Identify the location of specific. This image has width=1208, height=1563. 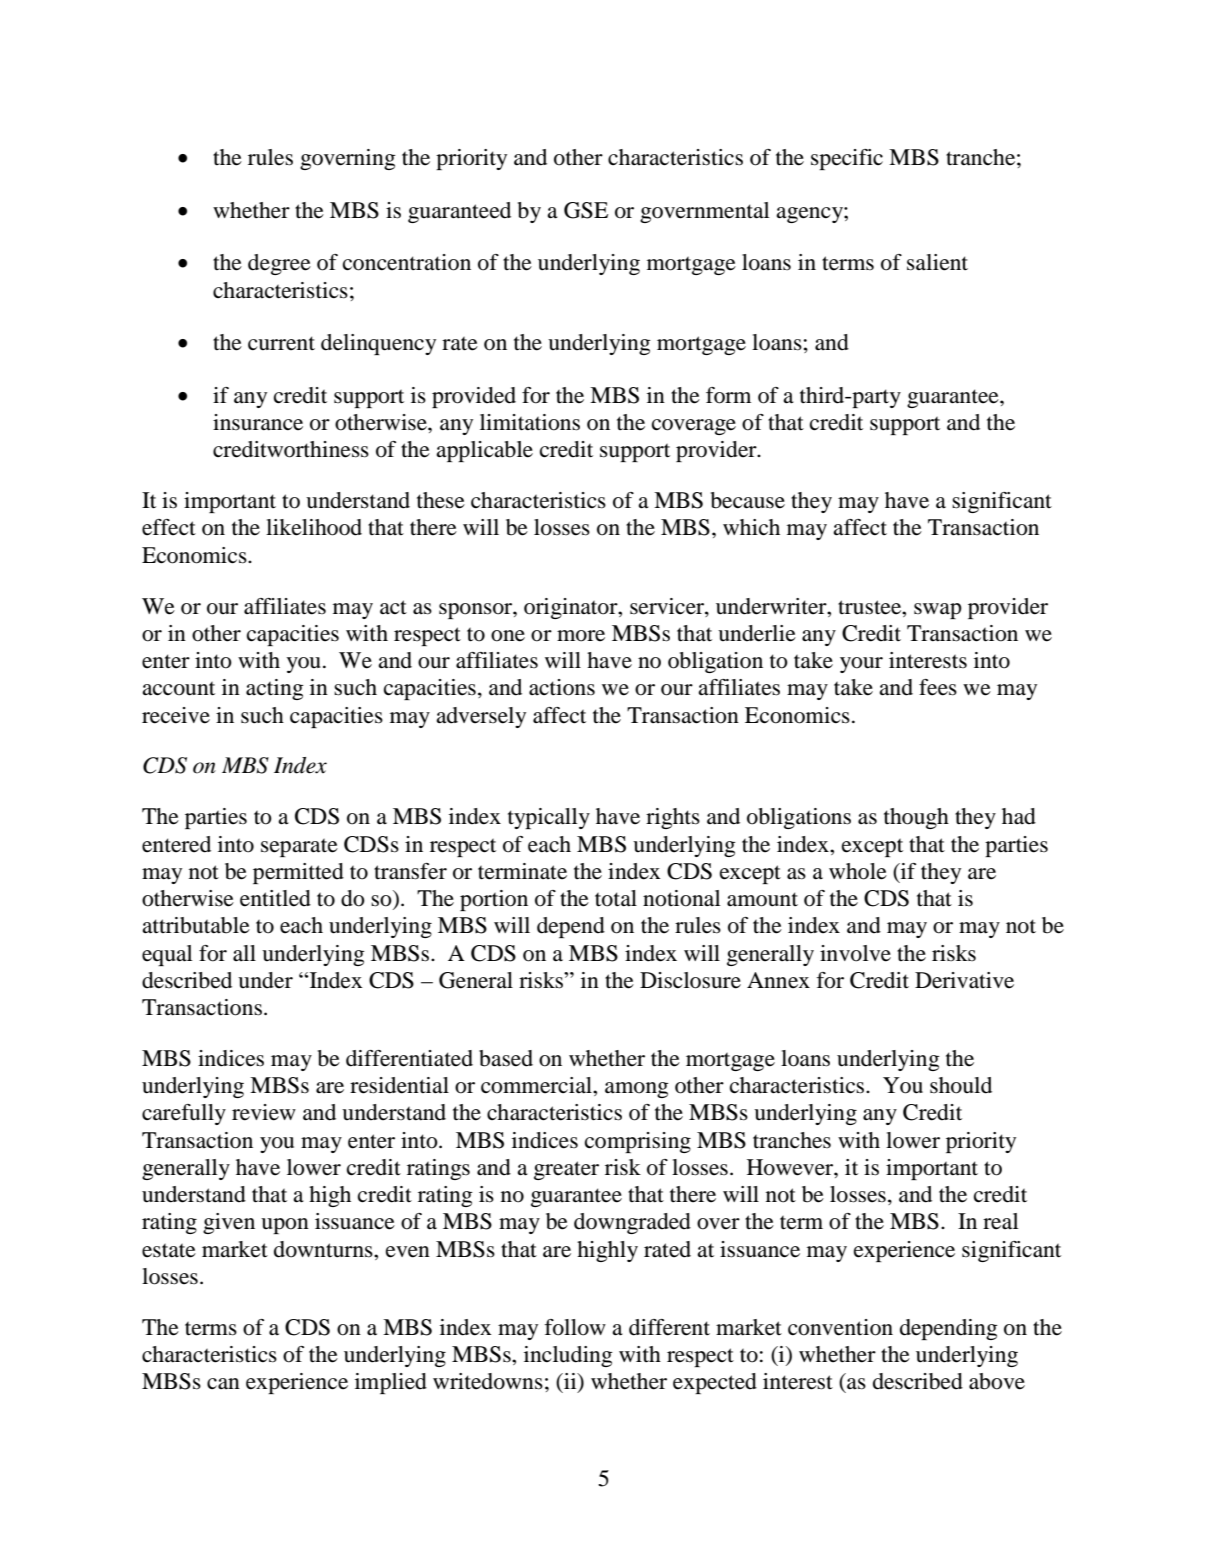
(847, 159).
